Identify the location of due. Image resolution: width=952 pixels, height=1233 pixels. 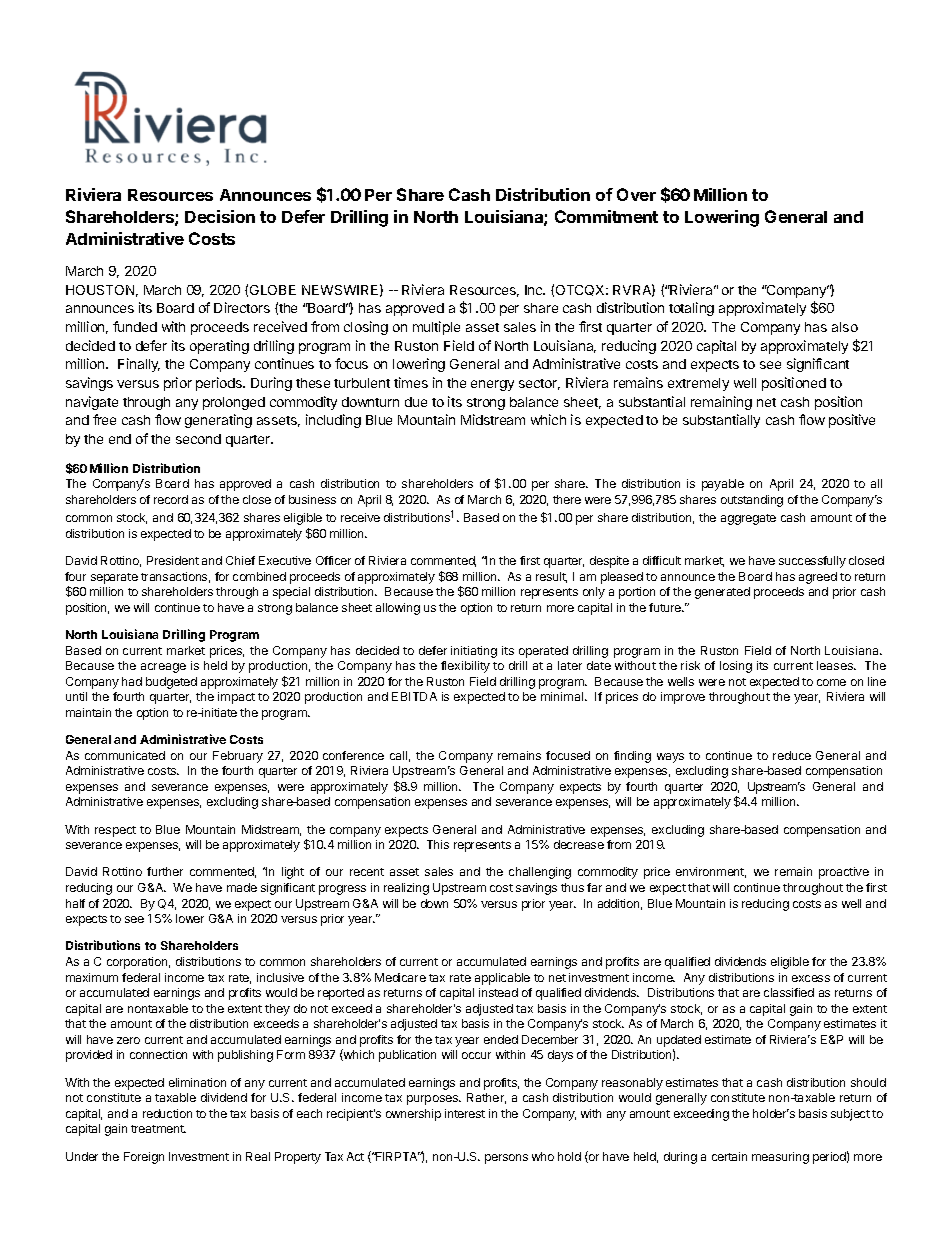
(416, 402).
